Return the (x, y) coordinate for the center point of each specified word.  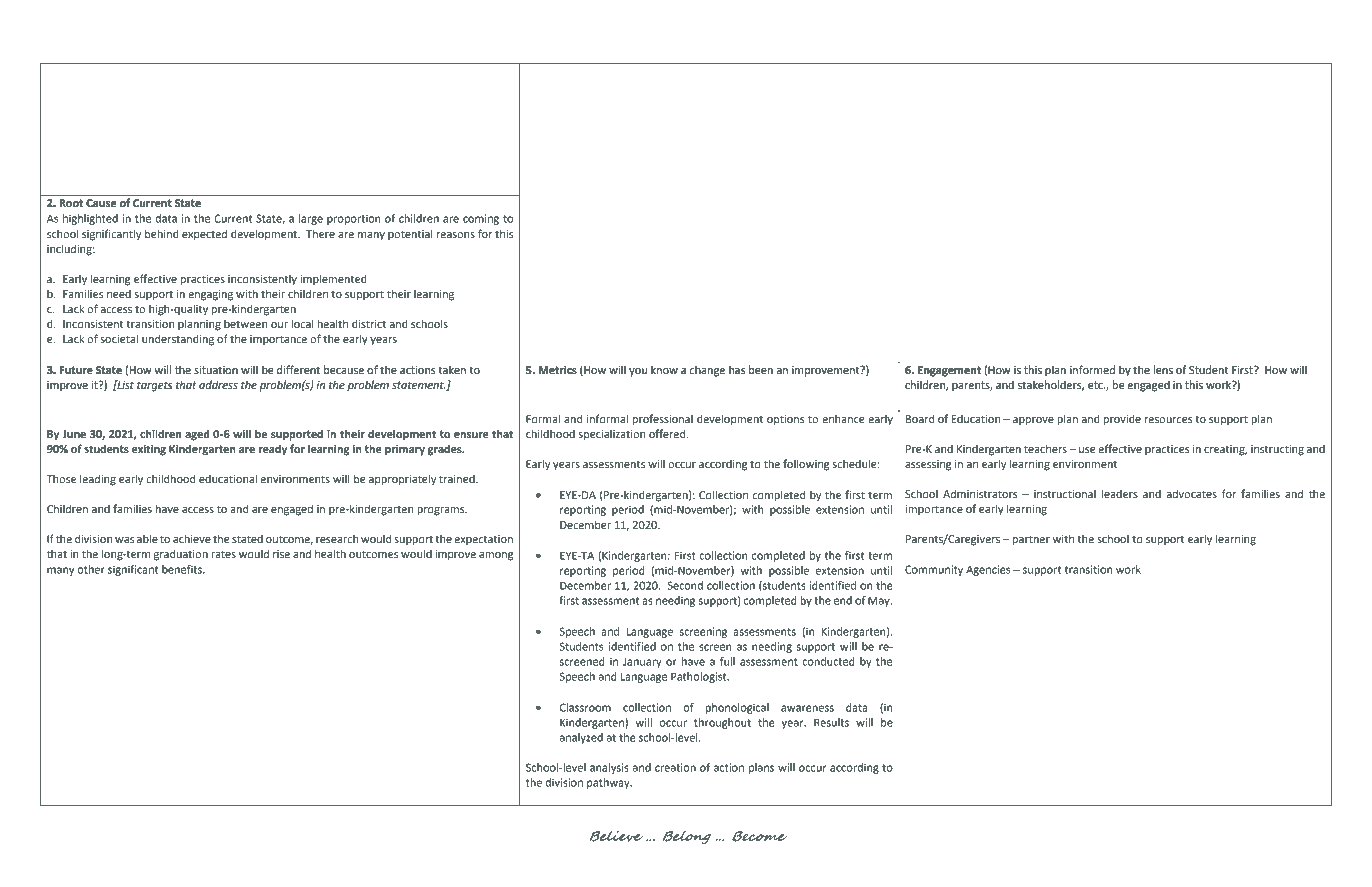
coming (481, 219)
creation (675, 767)
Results (831, 722)
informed (1092, 369)
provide (1122, 420)
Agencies (988, 570)
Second (685, 585)
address (218, 384)
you (638, 372)
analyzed (581, 738)
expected (204, 235)
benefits (183, 569)
